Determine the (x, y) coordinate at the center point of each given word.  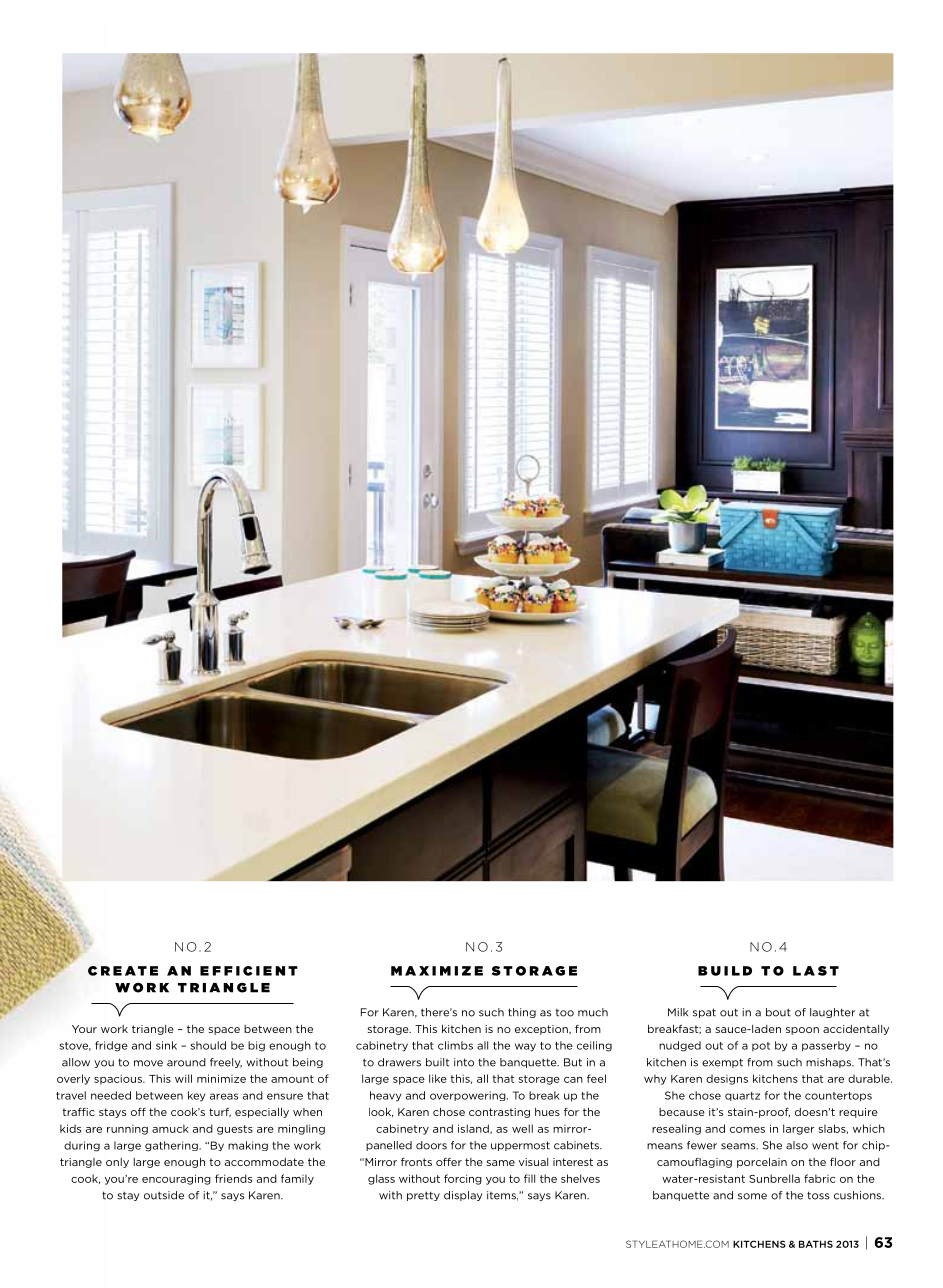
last (816, 971)
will (183, 1078)
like (438, 1078)
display (463, 1196)
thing (522, 1013)
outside (164, 1195)
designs (727, 1079)
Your (84, 1029)
